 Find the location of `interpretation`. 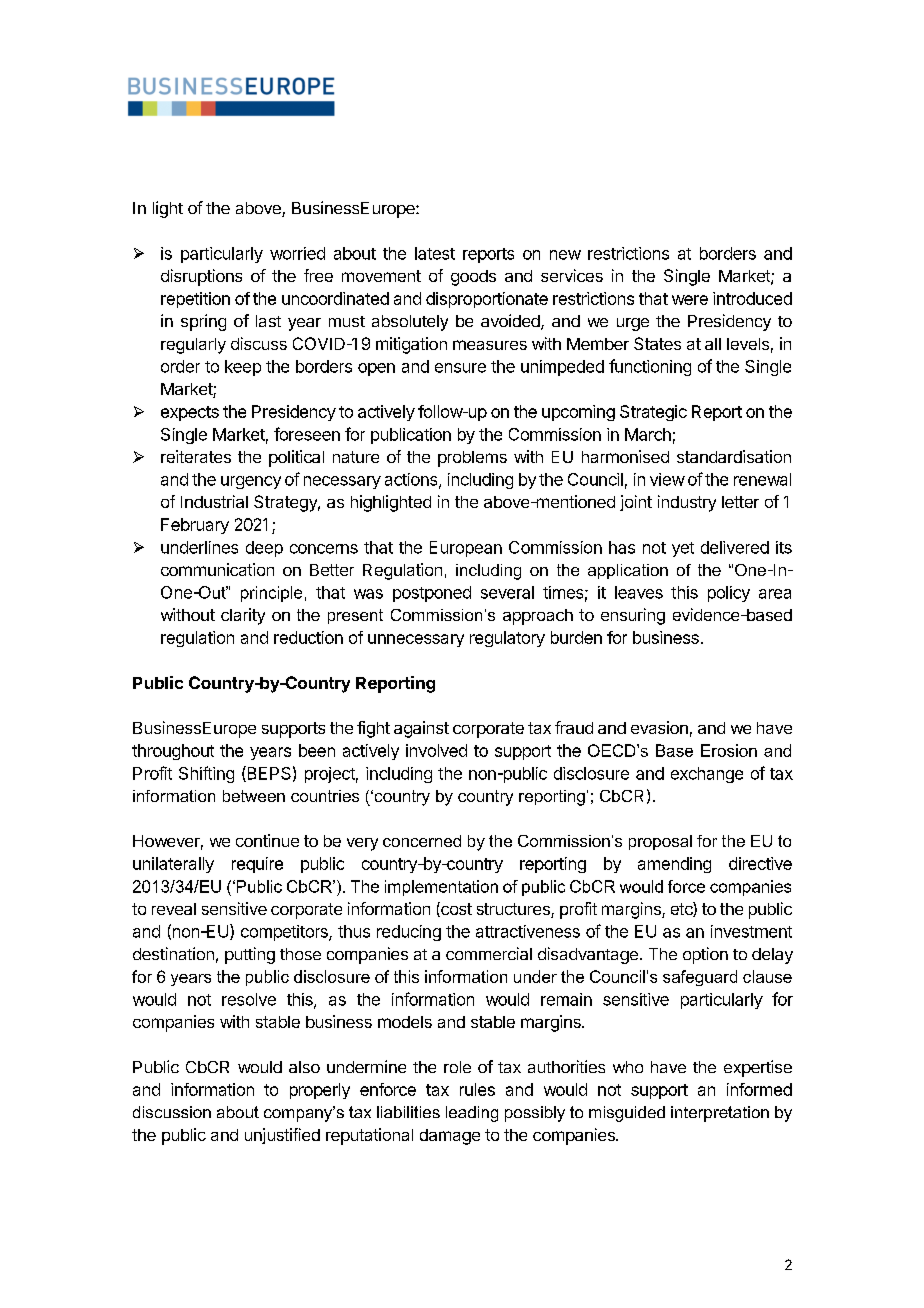

interpretation is located at coordinates (720, 1114).
